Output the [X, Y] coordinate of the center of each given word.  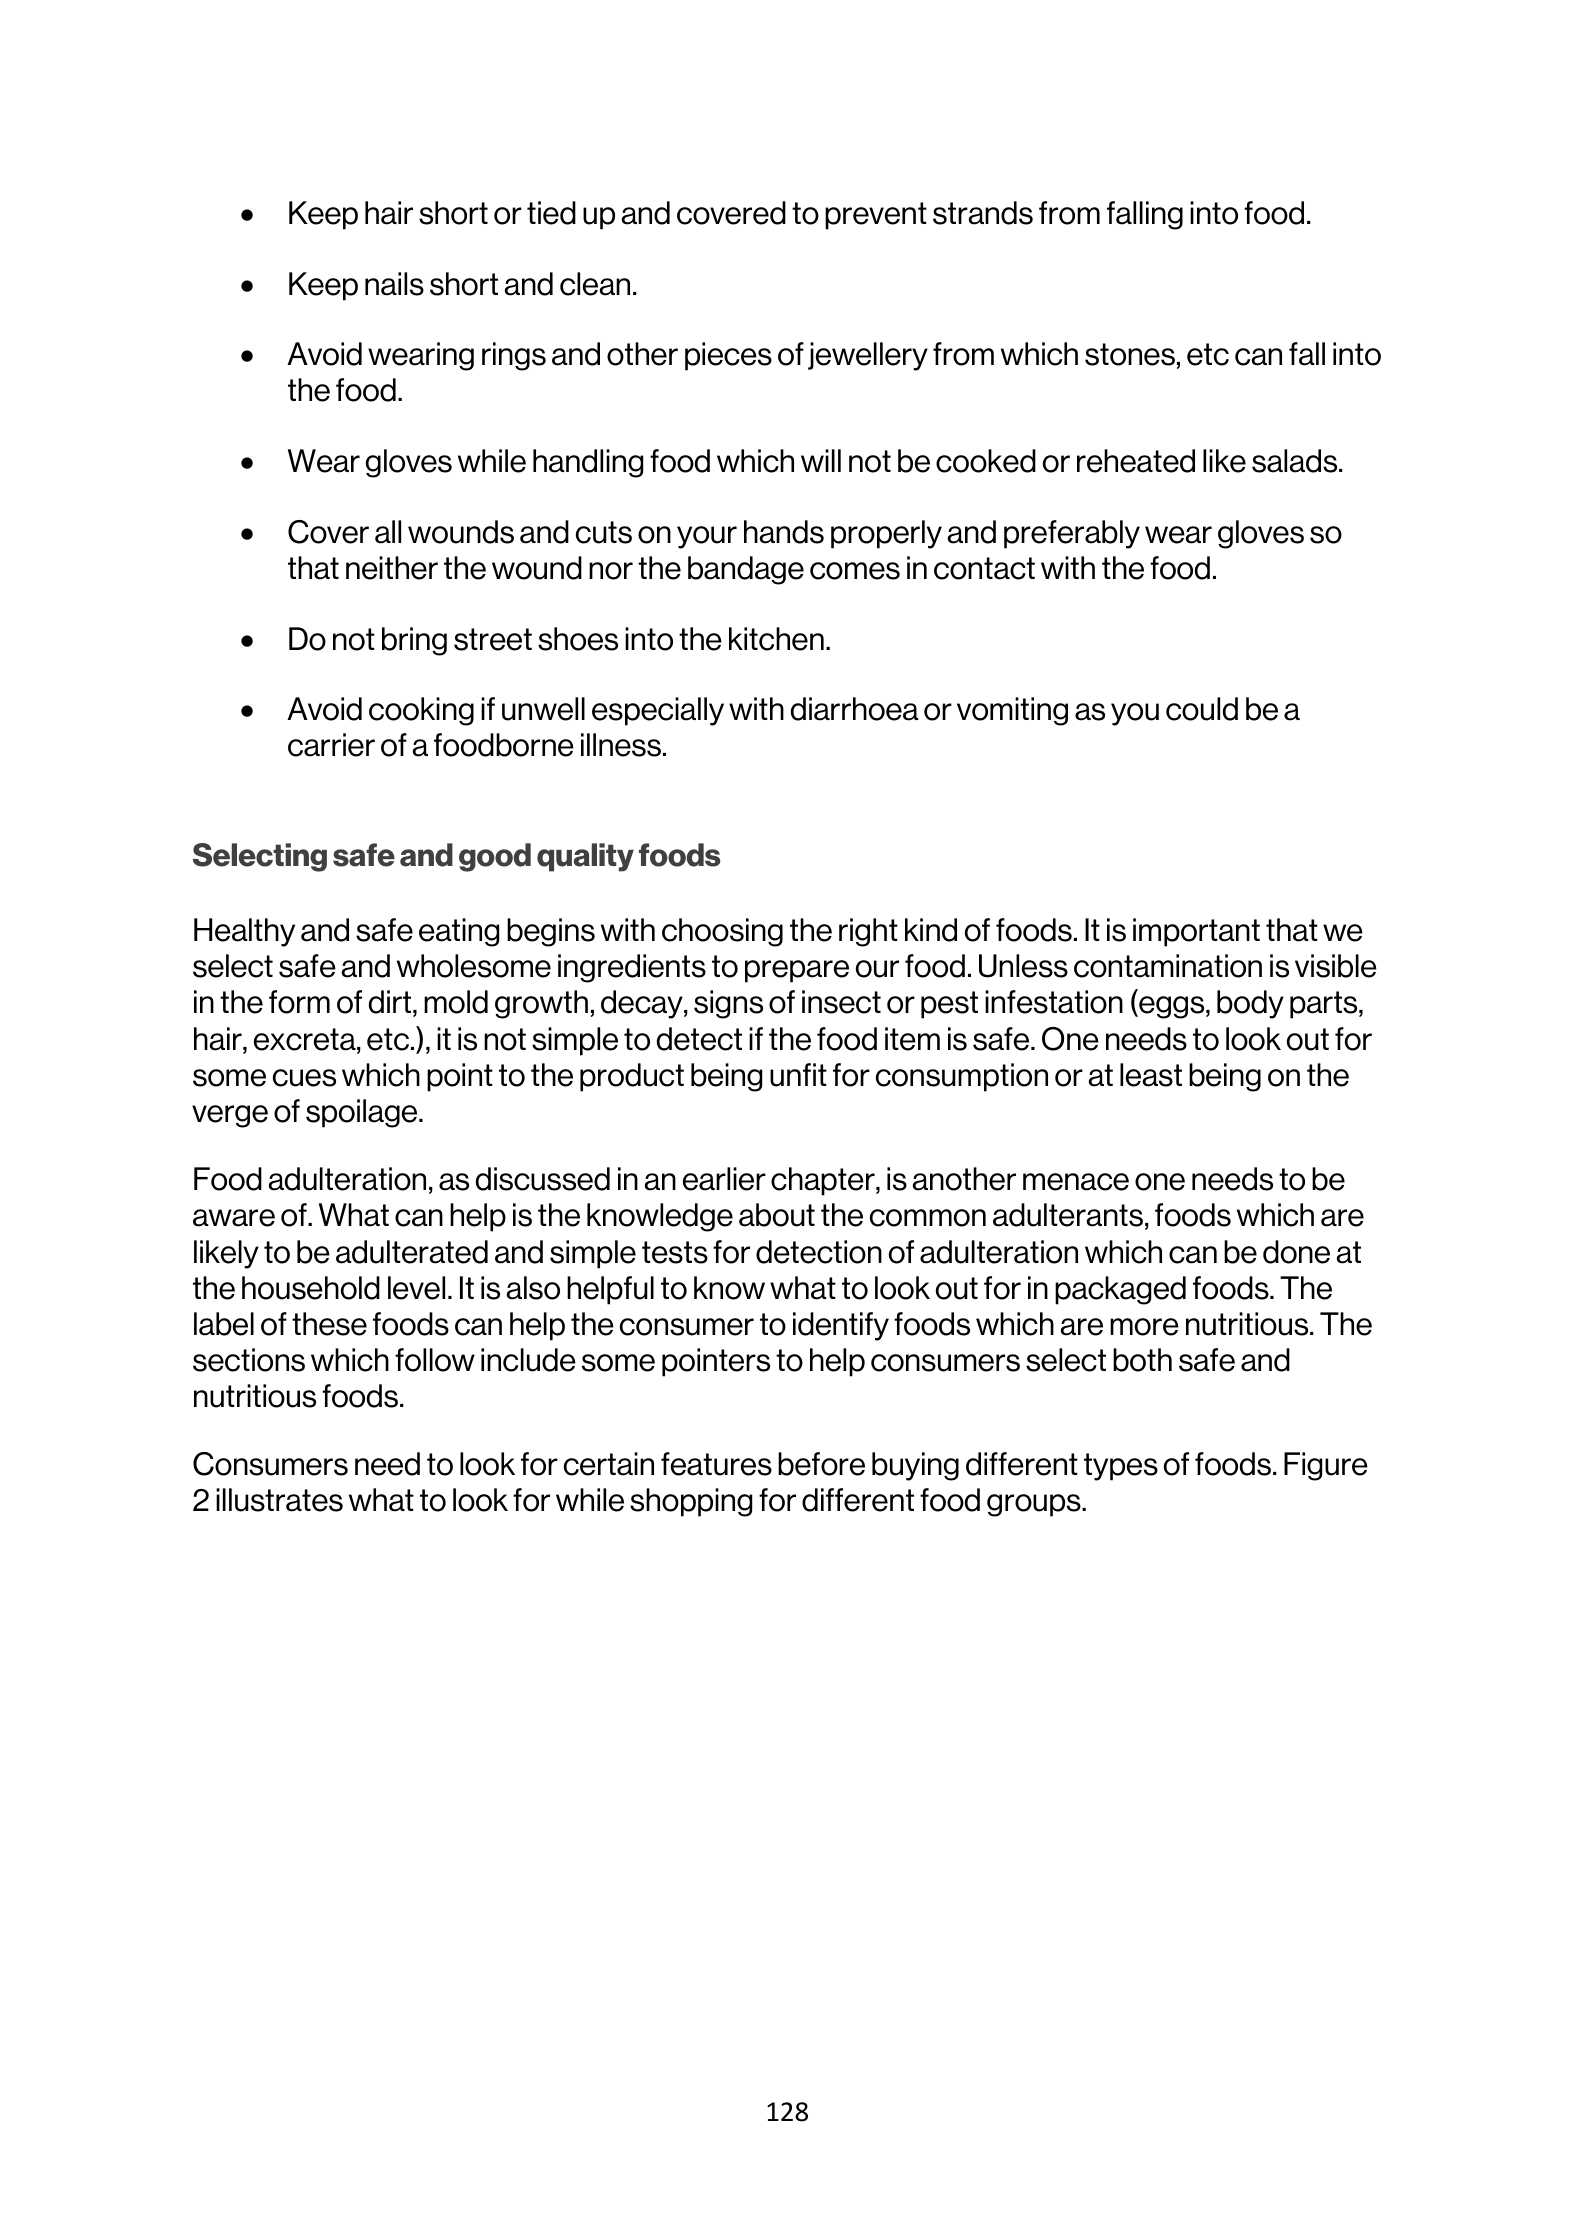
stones [1130, 354]
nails [394, 284]
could [1202, 709]
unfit [798, 1075]
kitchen [776, 639]
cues [304, 1078]
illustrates [279, 1500]
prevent [876, 216]
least [1151, 1075]
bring [414, 641]
